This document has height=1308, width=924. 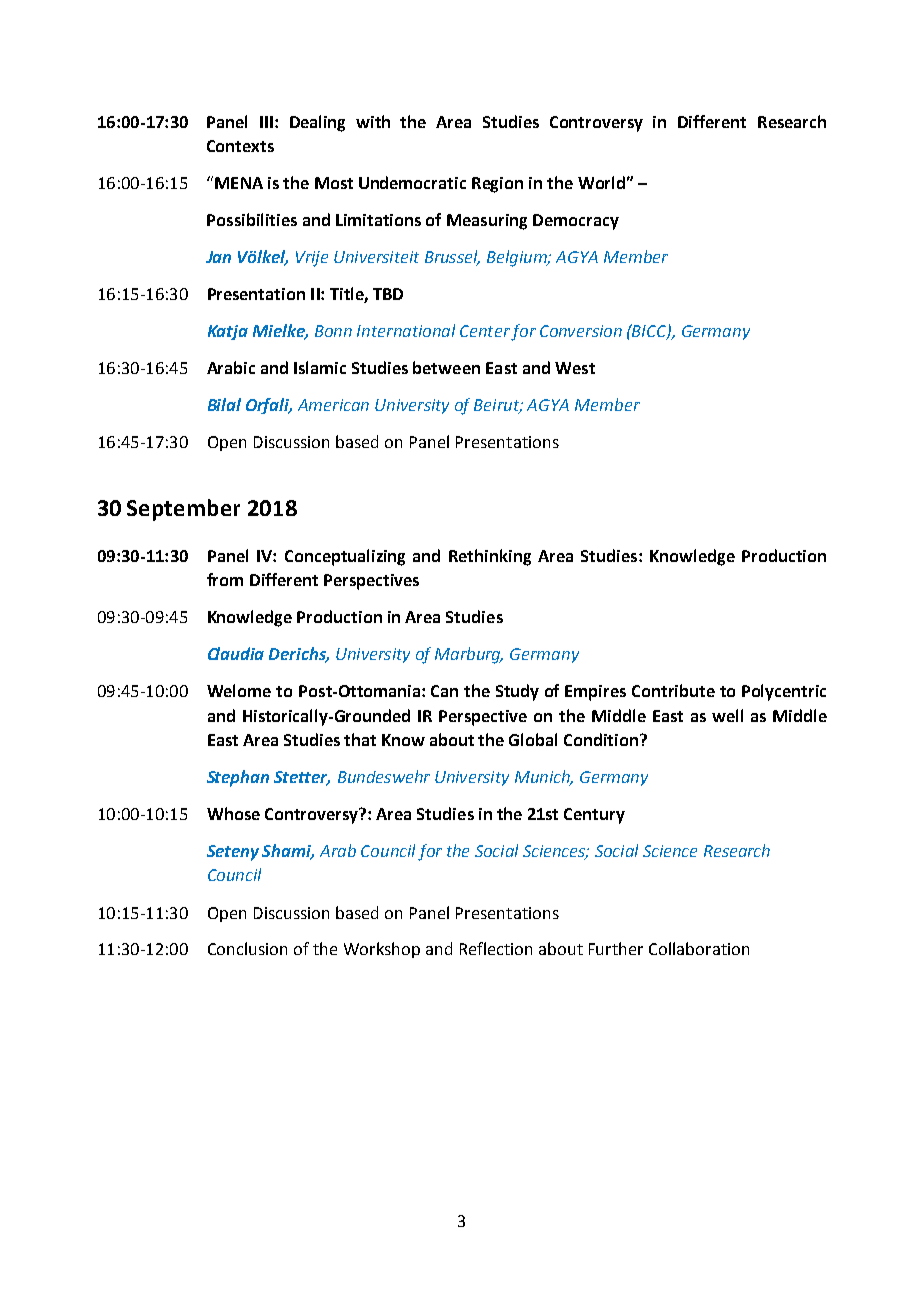 What do you see at coordinates (240, 146) in the document?
I see `Contexts` at bounding box center [240, 146].
